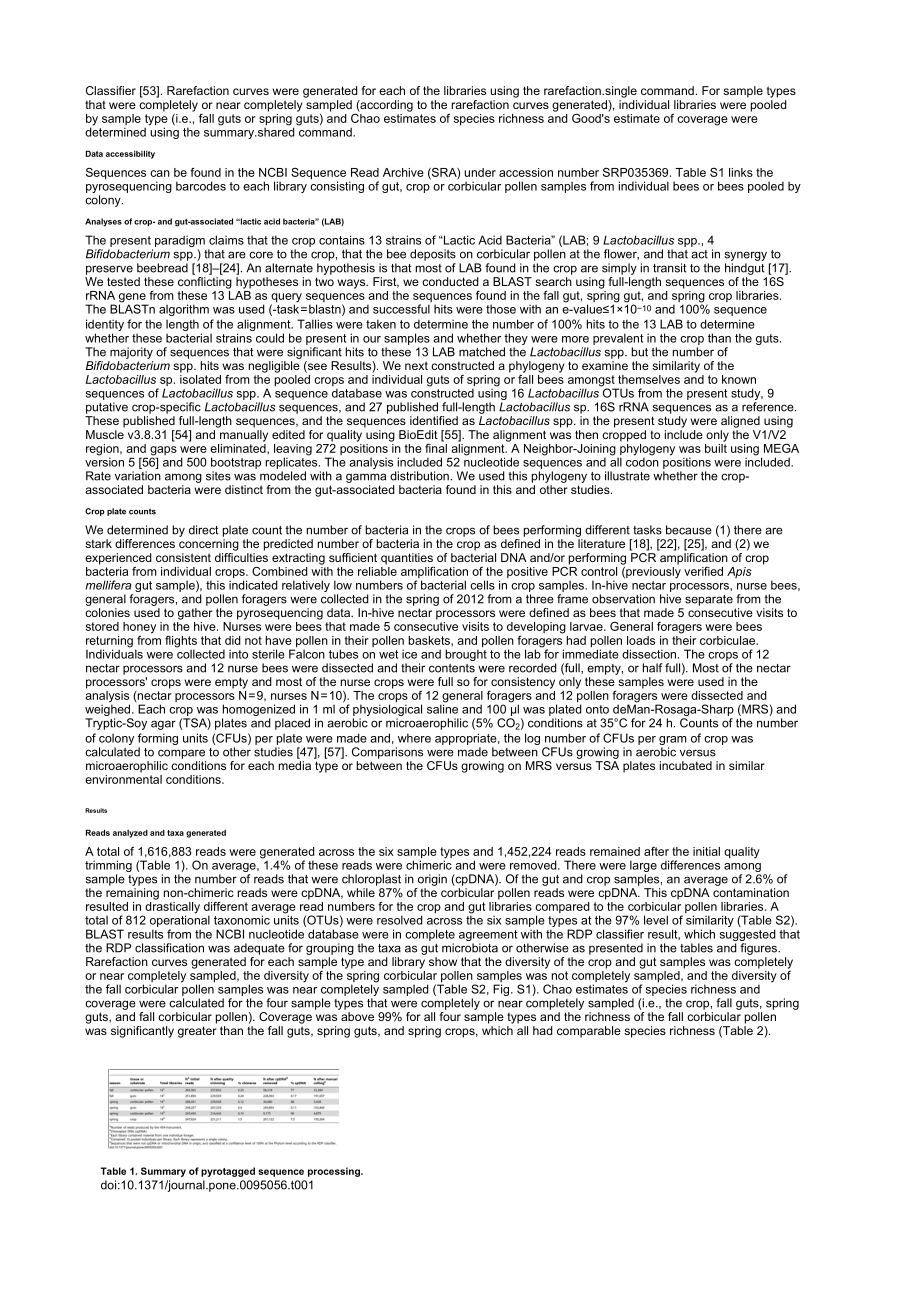 This screenshot has width=924, height=1308. Describe the element at coordinates (201, 186) in the screenshot. I see `barcodes` at that location.
